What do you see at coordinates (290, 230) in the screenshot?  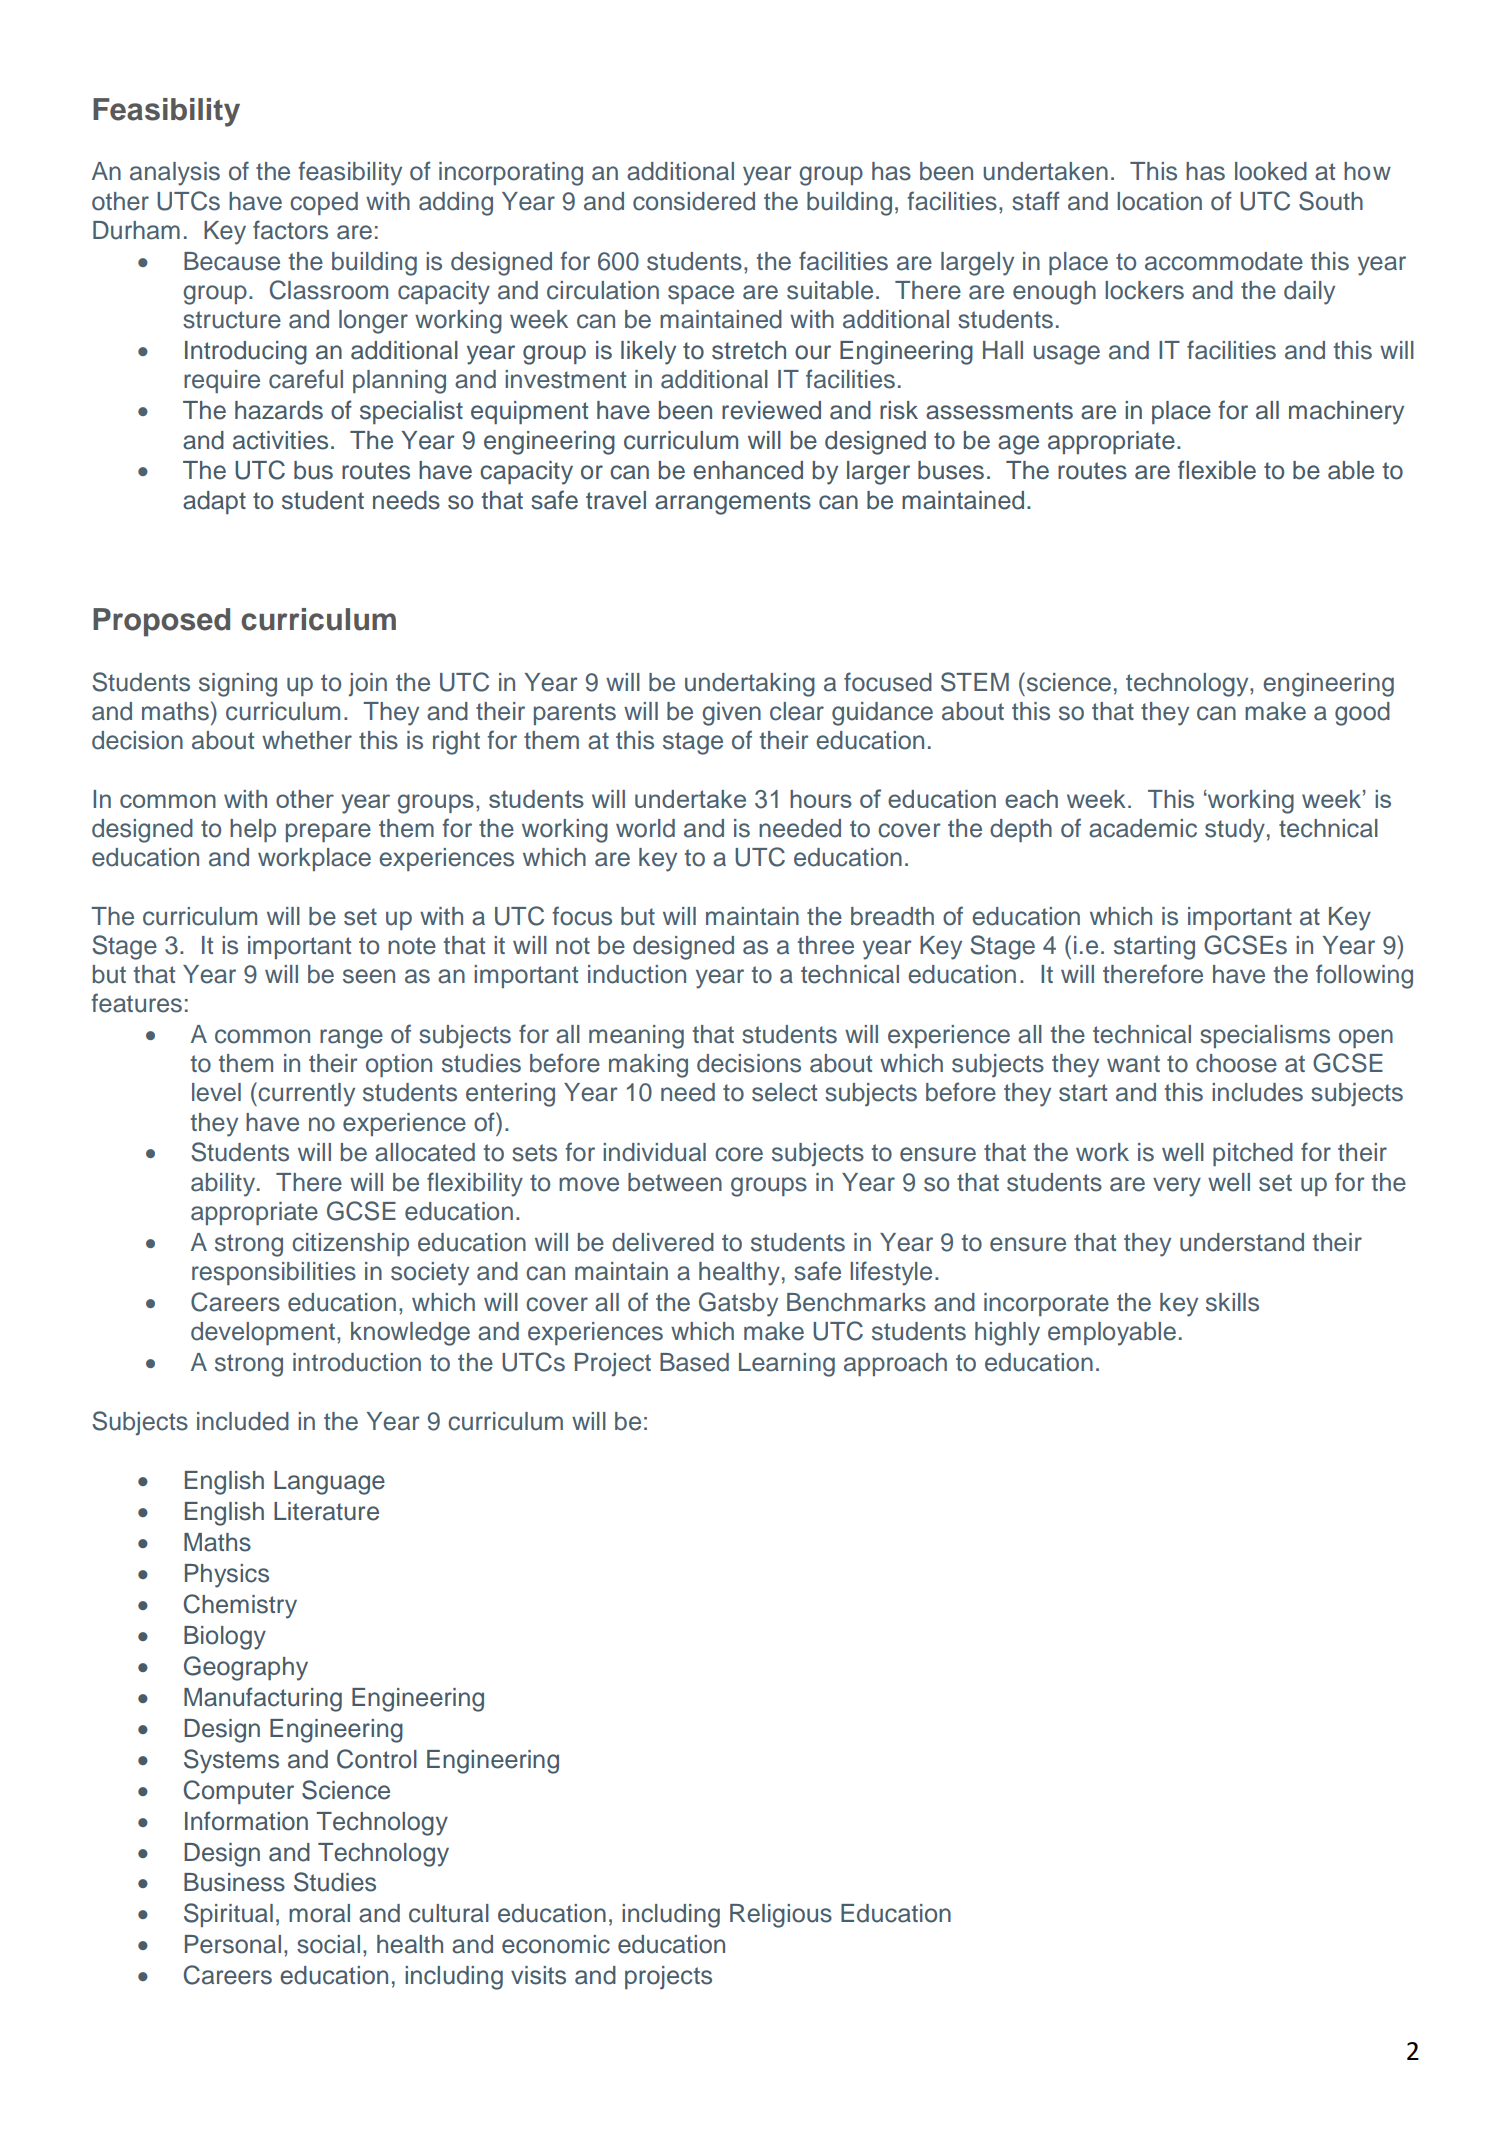 I see `factors` at bounding box center [290, 230].
